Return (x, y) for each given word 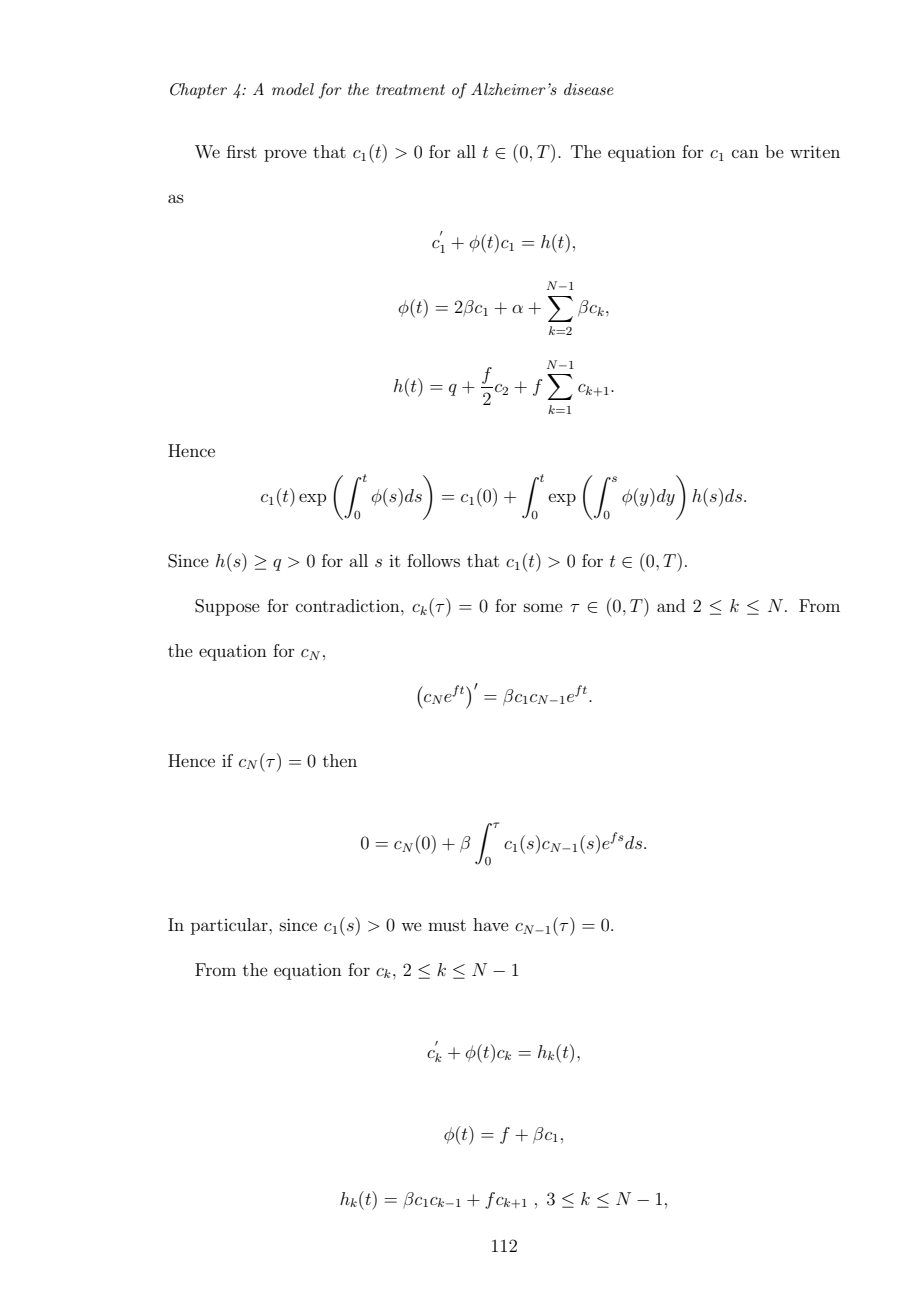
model (293, 89)
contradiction (349, 605)
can (745, 153)
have (491, 924)
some (543, 607)
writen (815, 151)
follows (433, 560)
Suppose (227, 607)
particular (230, 926)
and (671, 605)
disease (588, 89)
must (447, 925)
